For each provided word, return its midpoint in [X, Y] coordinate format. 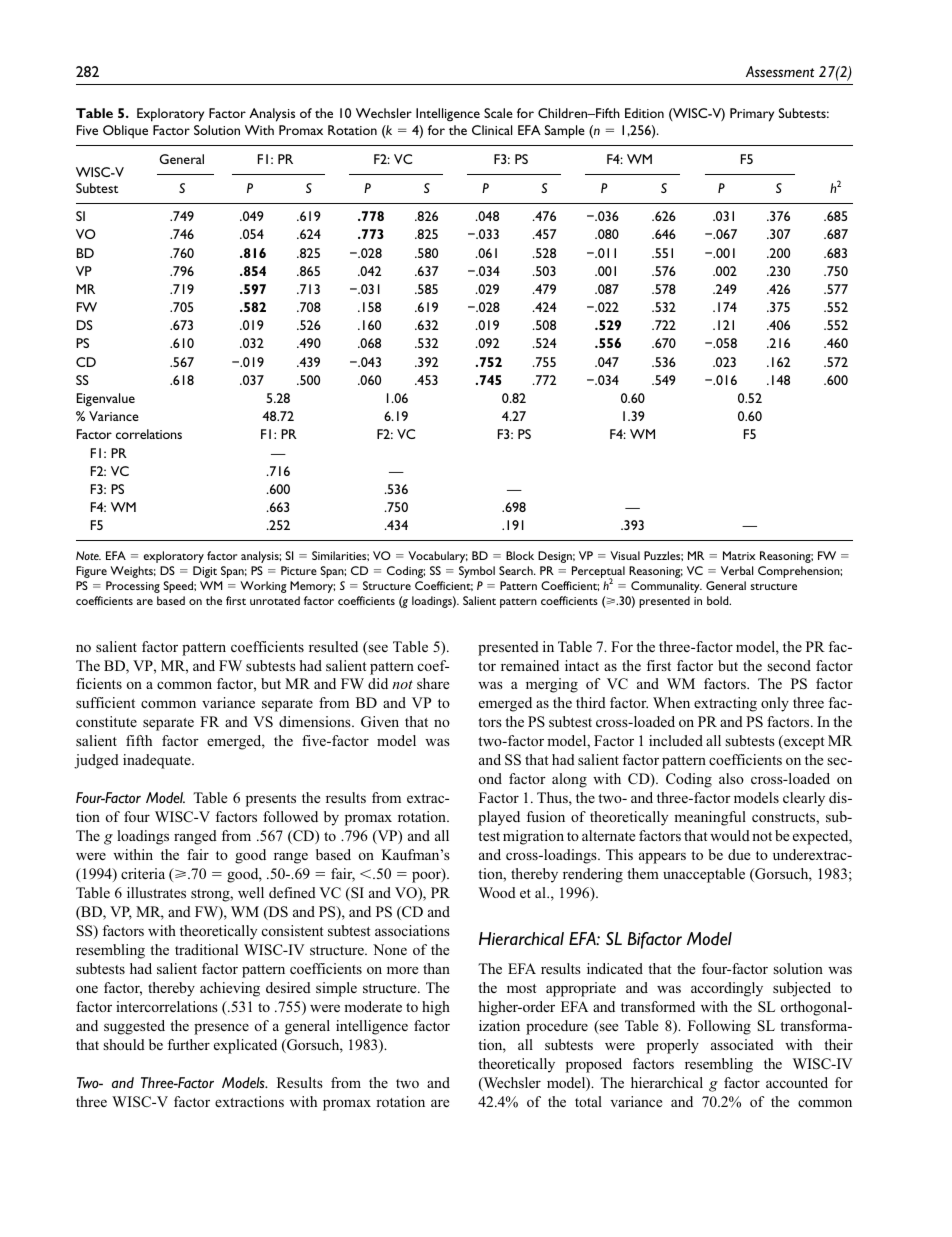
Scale [498, 113]
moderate [373, 1006]
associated [742, 1044]
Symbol [477, 572]
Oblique [125, 132]
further [189, 1044]
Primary [752, 115]
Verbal [737, 570]
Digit [205, 572]
